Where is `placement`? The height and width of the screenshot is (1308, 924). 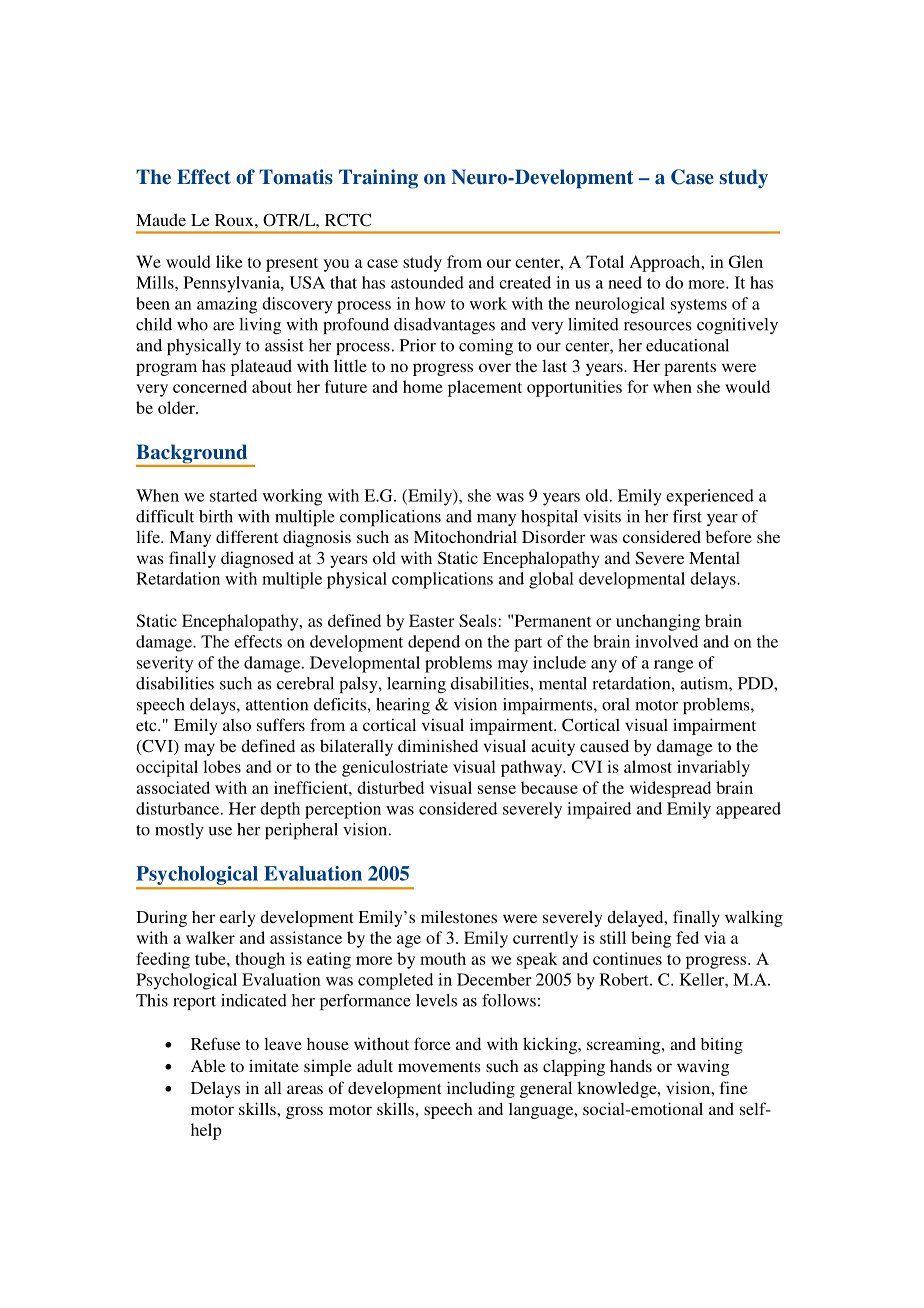 placement is located at coordinates (485, 388).
